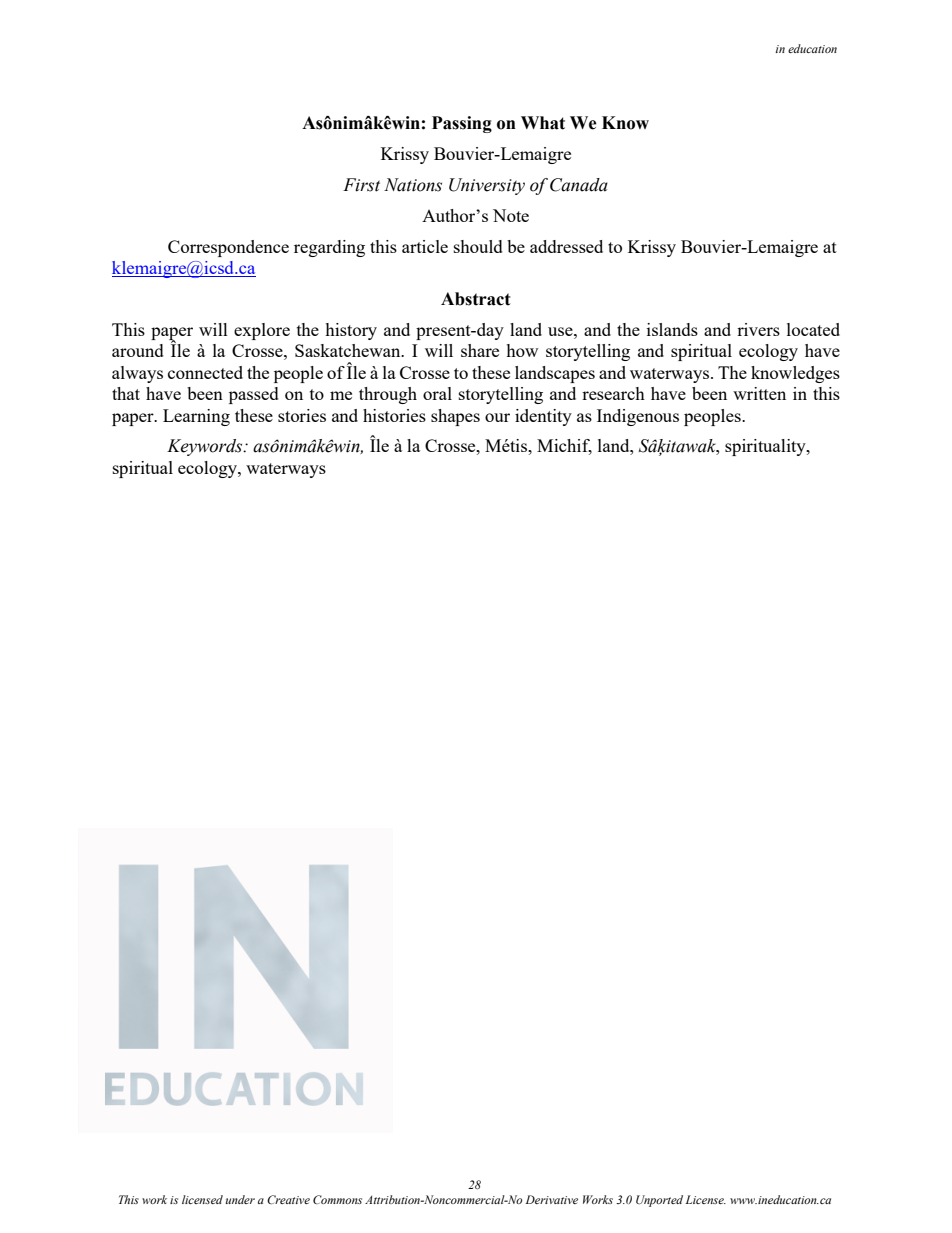  Describe the element at coordinates (288, 1199) in the screenshot. I see `Creative` at that location.
